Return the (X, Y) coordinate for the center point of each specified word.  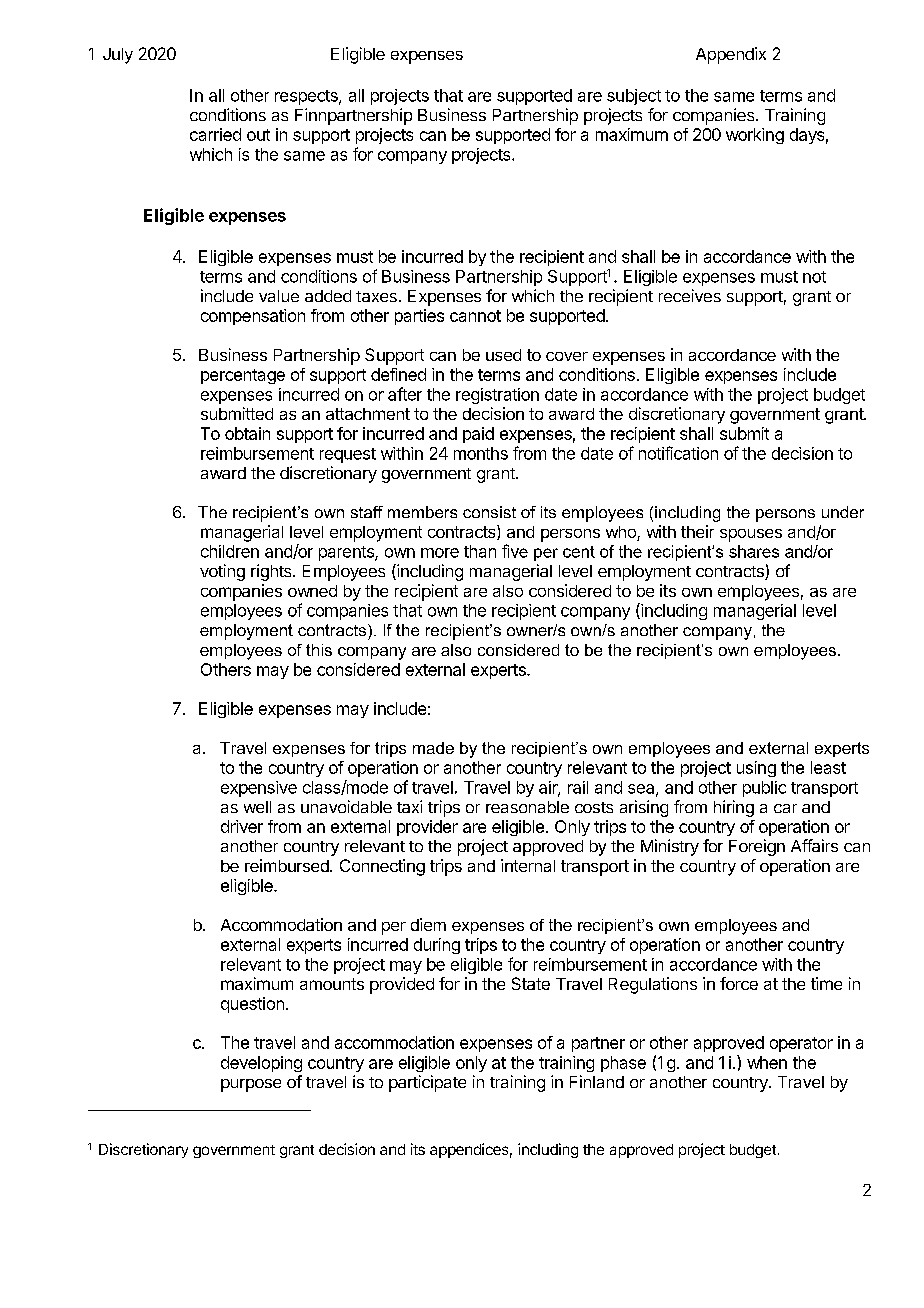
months (481, 453)
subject (634, 97)
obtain (247, 433)
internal (528, 865)
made (433, 748)
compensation (253, 317)
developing (261, 1064)
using (756, 769)
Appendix (731, 55)
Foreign (757, 847)
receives (690, 295)
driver (242, 826)
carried (215, 134)
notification (678, 453)
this (319, 650)
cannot (475, 316)
